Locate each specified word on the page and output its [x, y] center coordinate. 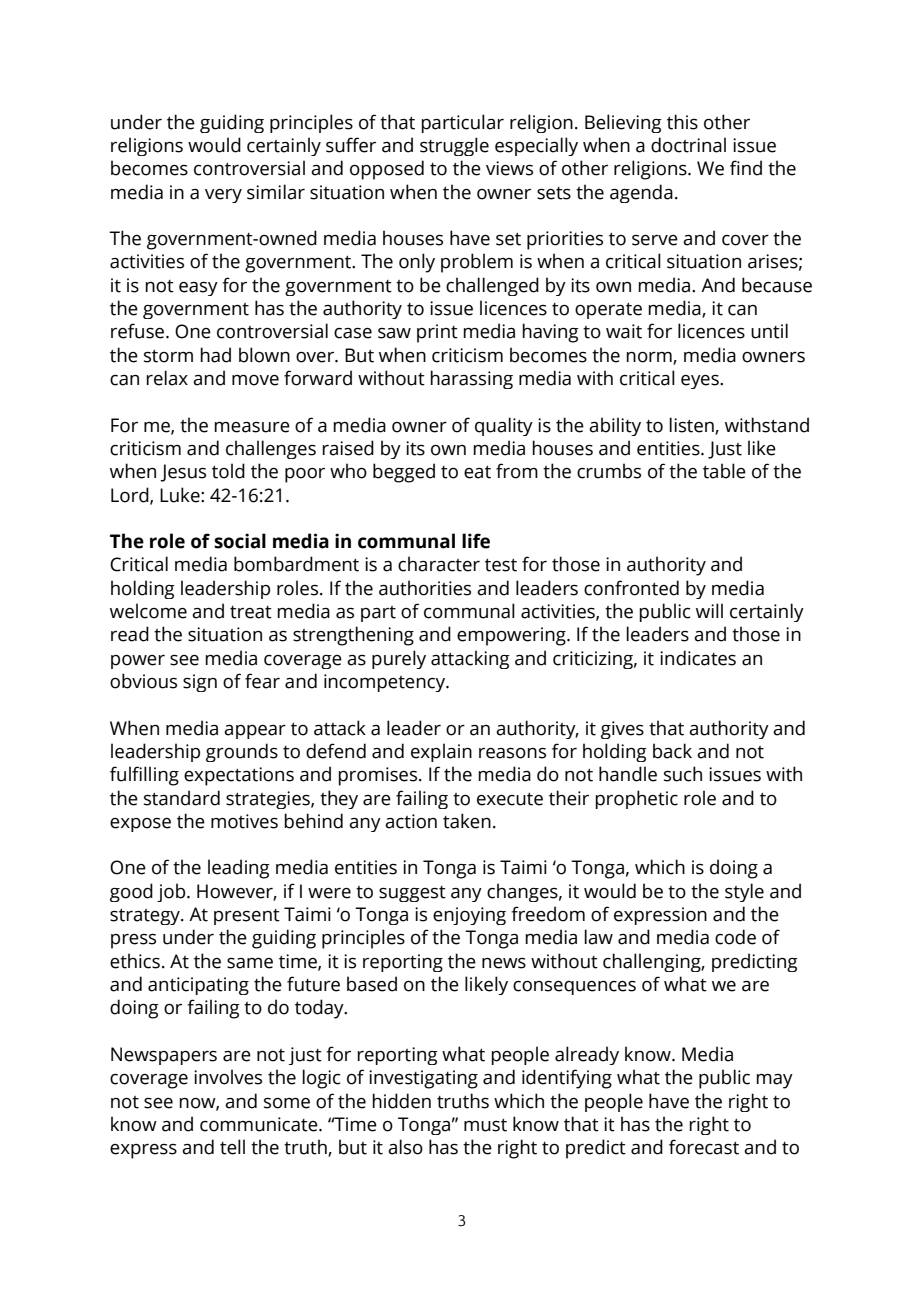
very [223, 196]
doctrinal [688, 145]
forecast [704, 1147]
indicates [698, 658]
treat [251, 612]
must [485, 1125]
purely [399, 659]
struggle [454, 146]
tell [232, 1147]
